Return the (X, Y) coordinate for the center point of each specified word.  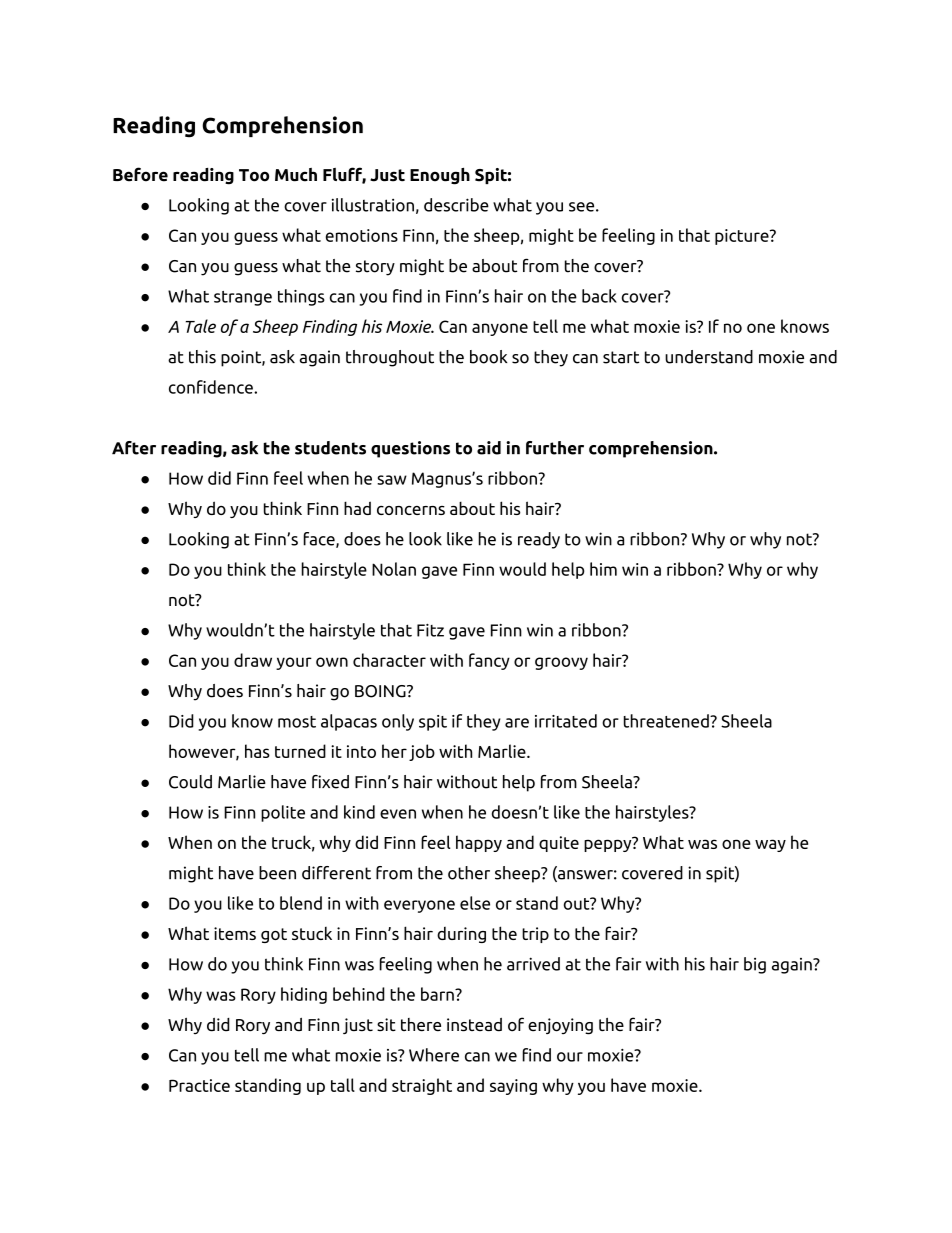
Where (434, 1055)
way (770, 845)
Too (254, 175)
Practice (199, 1085)
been (277, 873)
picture (743, 237)
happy (479, 843)
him (603, 569)
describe (456, 205)
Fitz (430, 630)
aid (489, 448)
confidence (212, 387)
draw (253, 660)
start (621, 357)
